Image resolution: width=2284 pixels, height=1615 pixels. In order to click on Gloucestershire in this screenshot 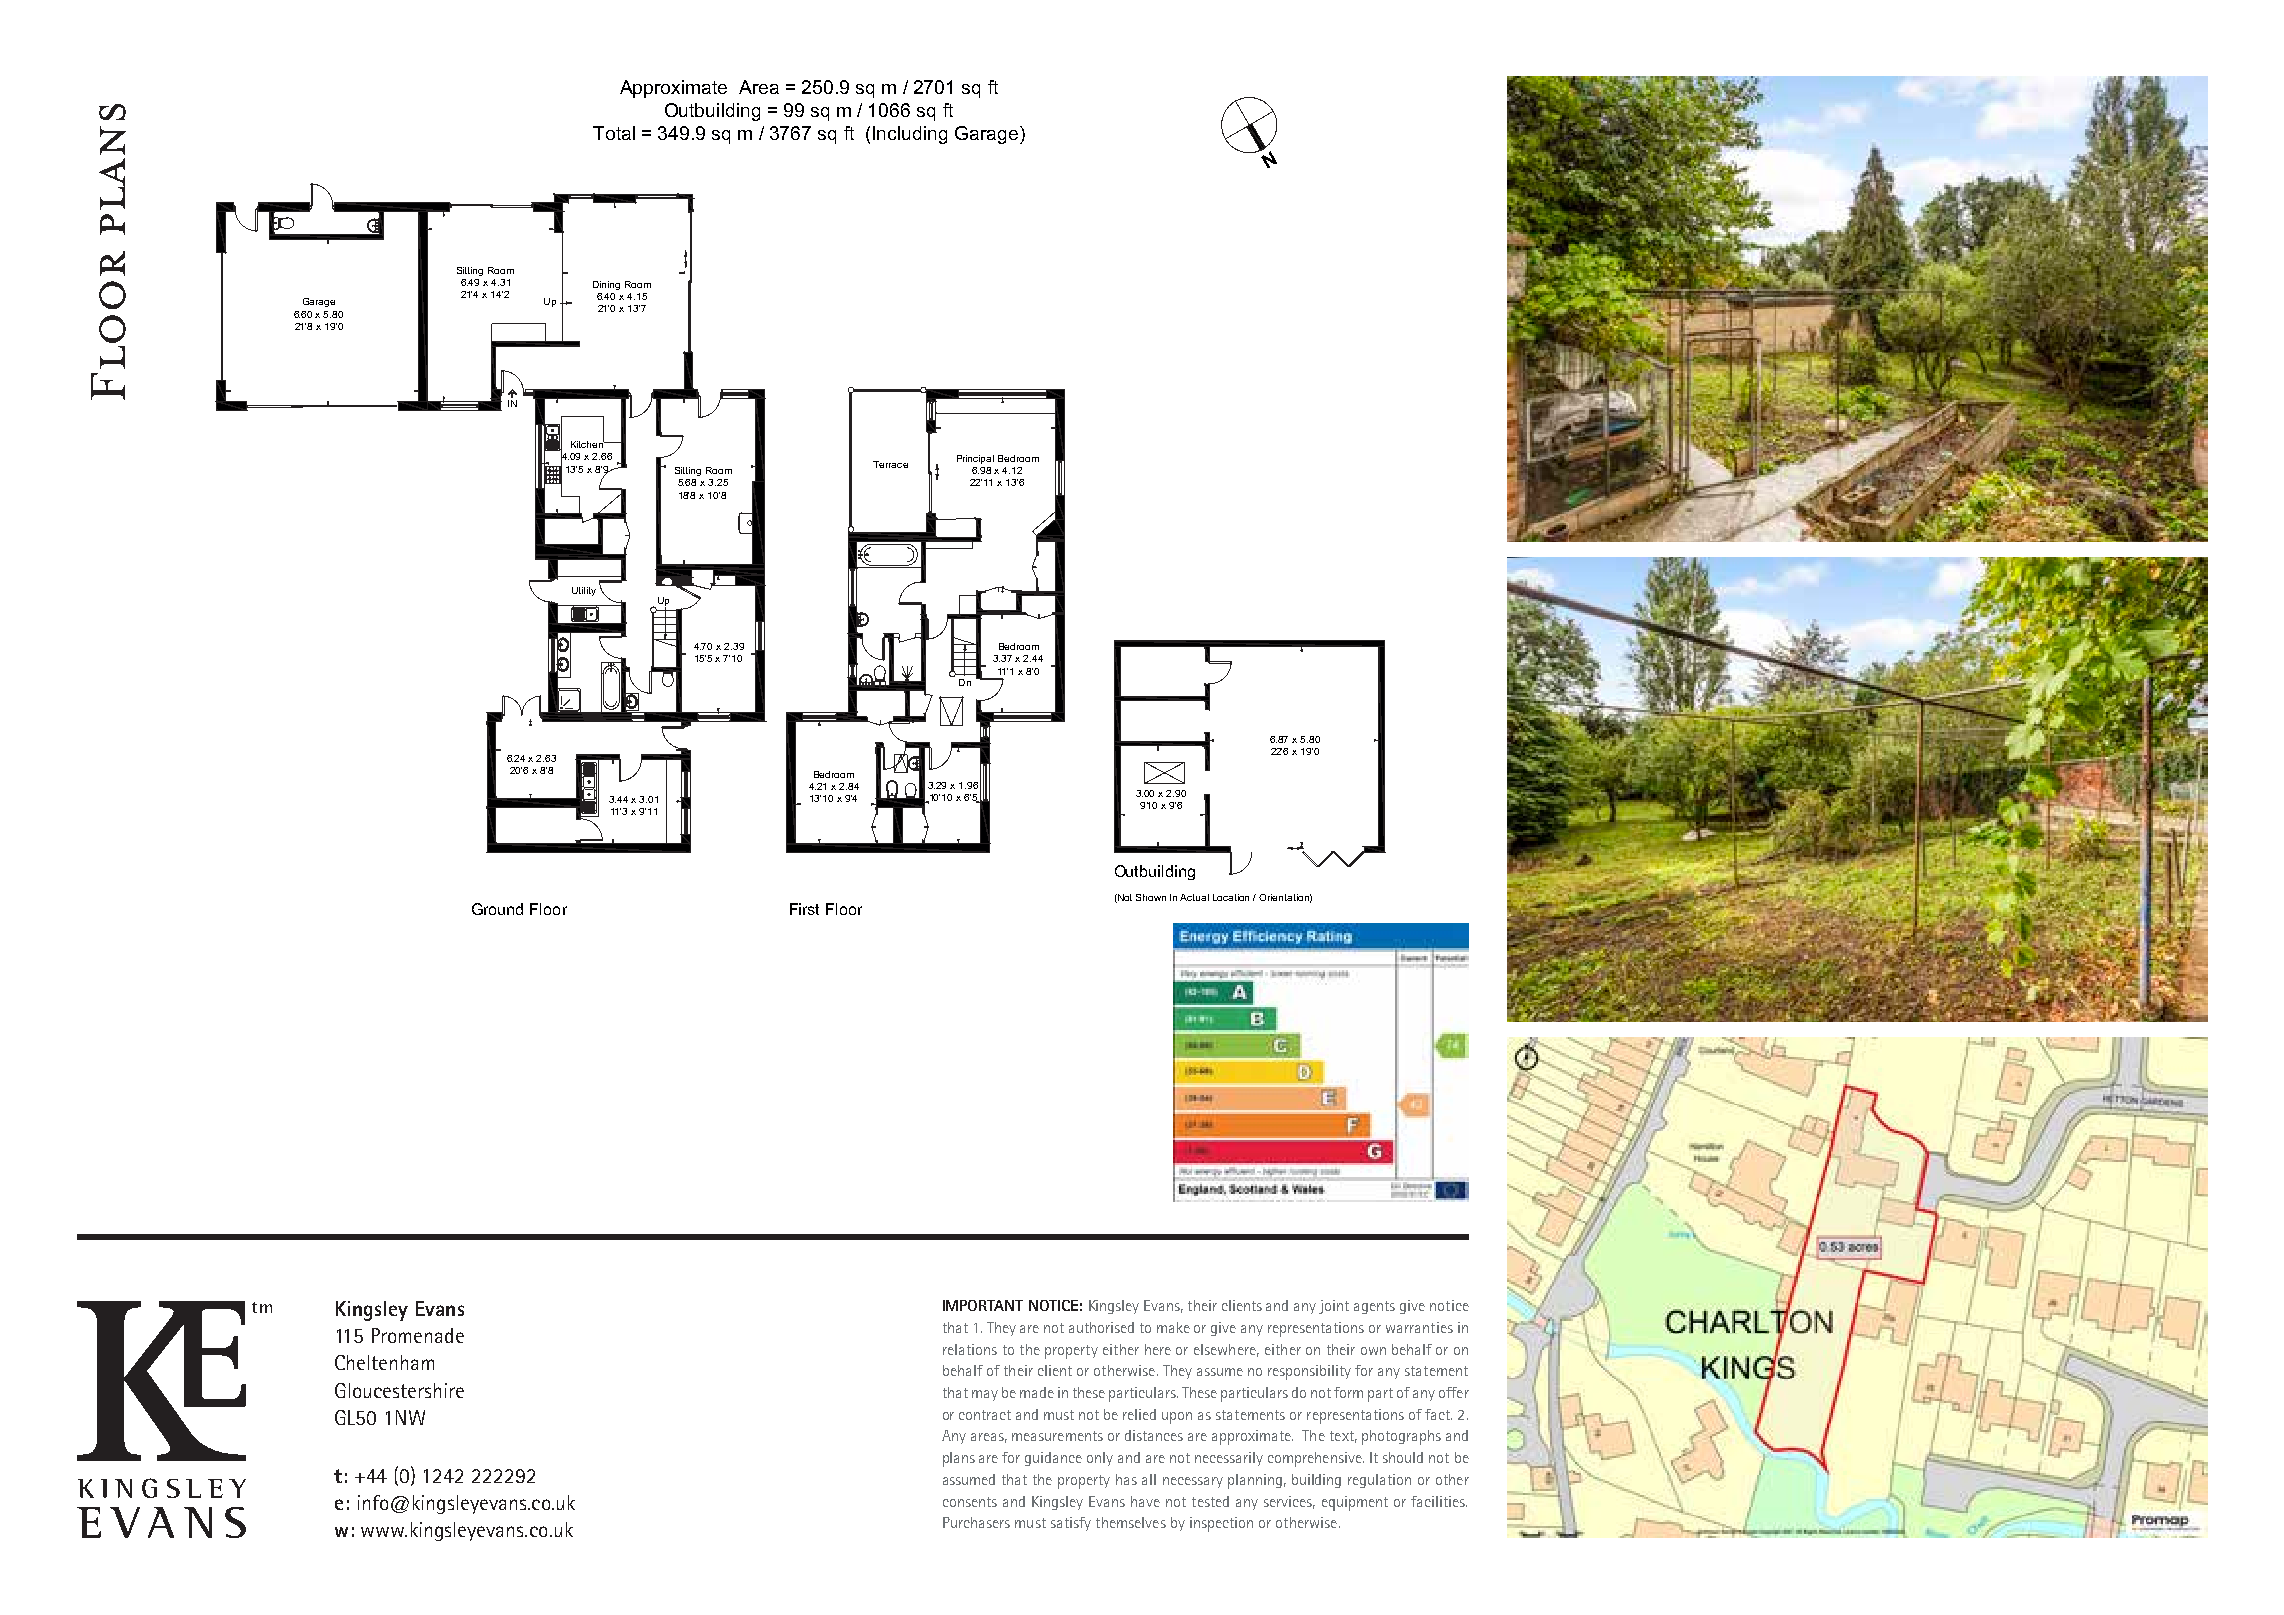, I will do `click(399, 1390)`.
